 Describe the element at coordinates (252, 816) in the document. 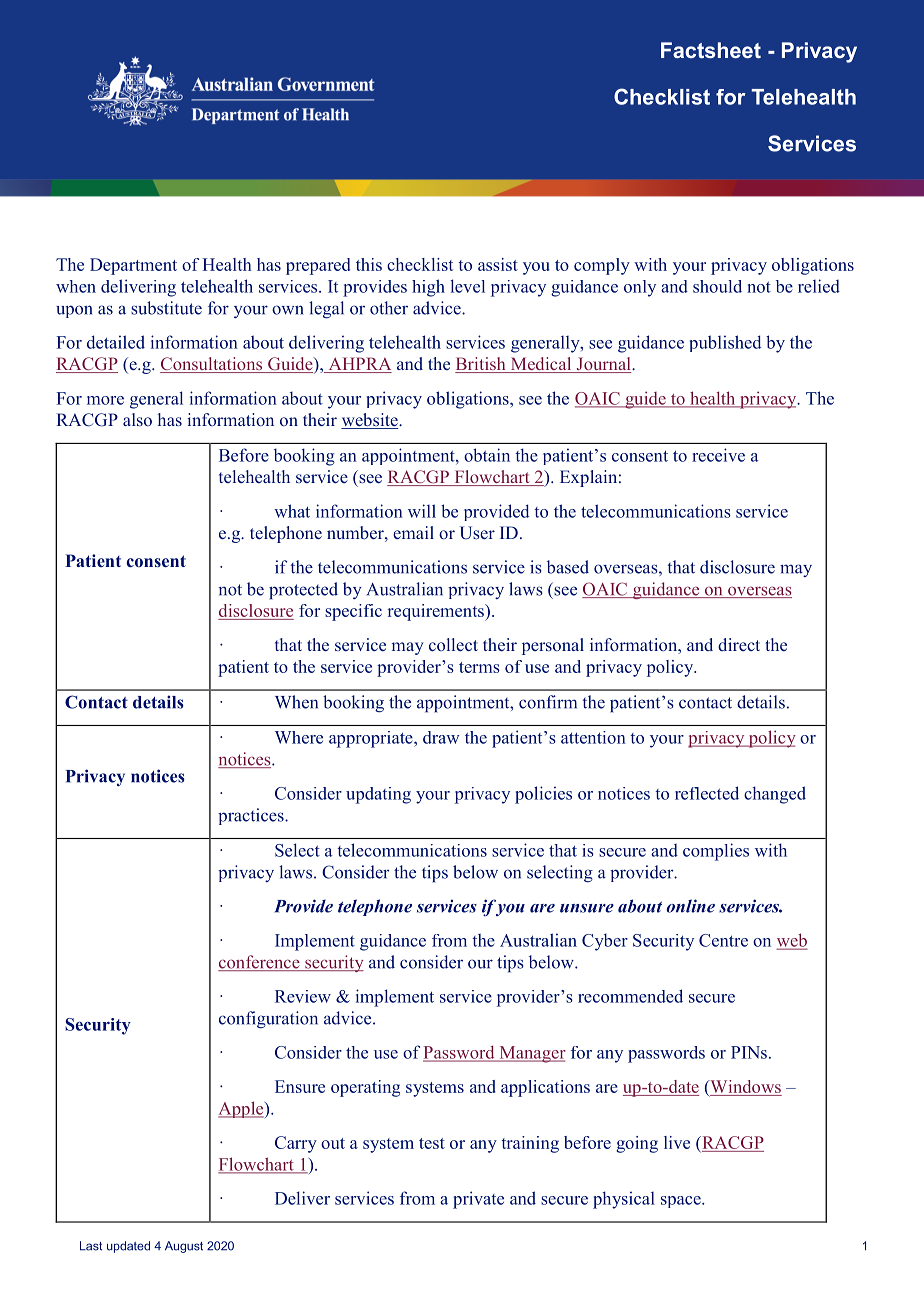

I see `practices` at that location.
